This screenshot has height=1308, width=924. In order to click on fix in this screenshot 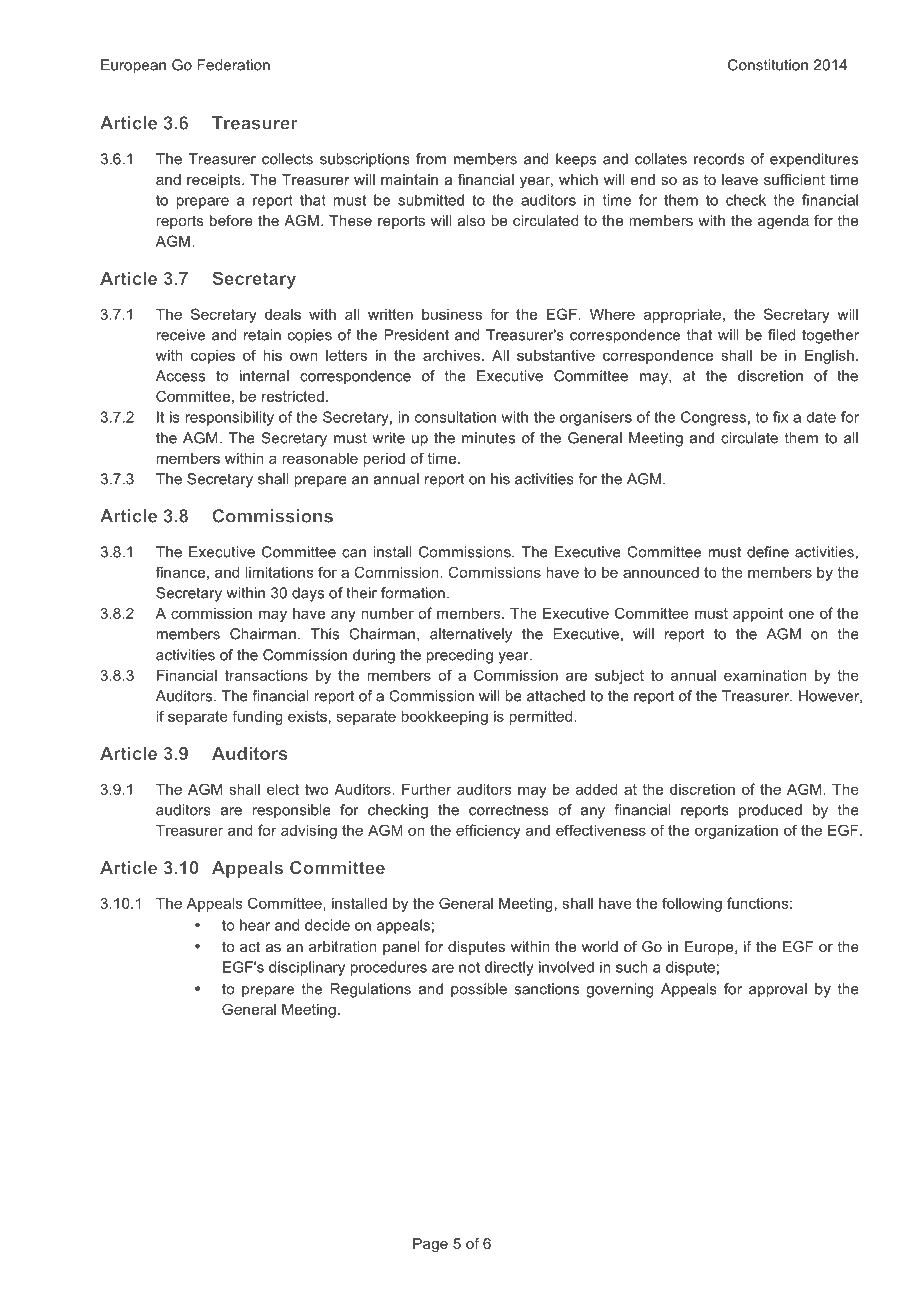, I will do `click(780, 417)`.
